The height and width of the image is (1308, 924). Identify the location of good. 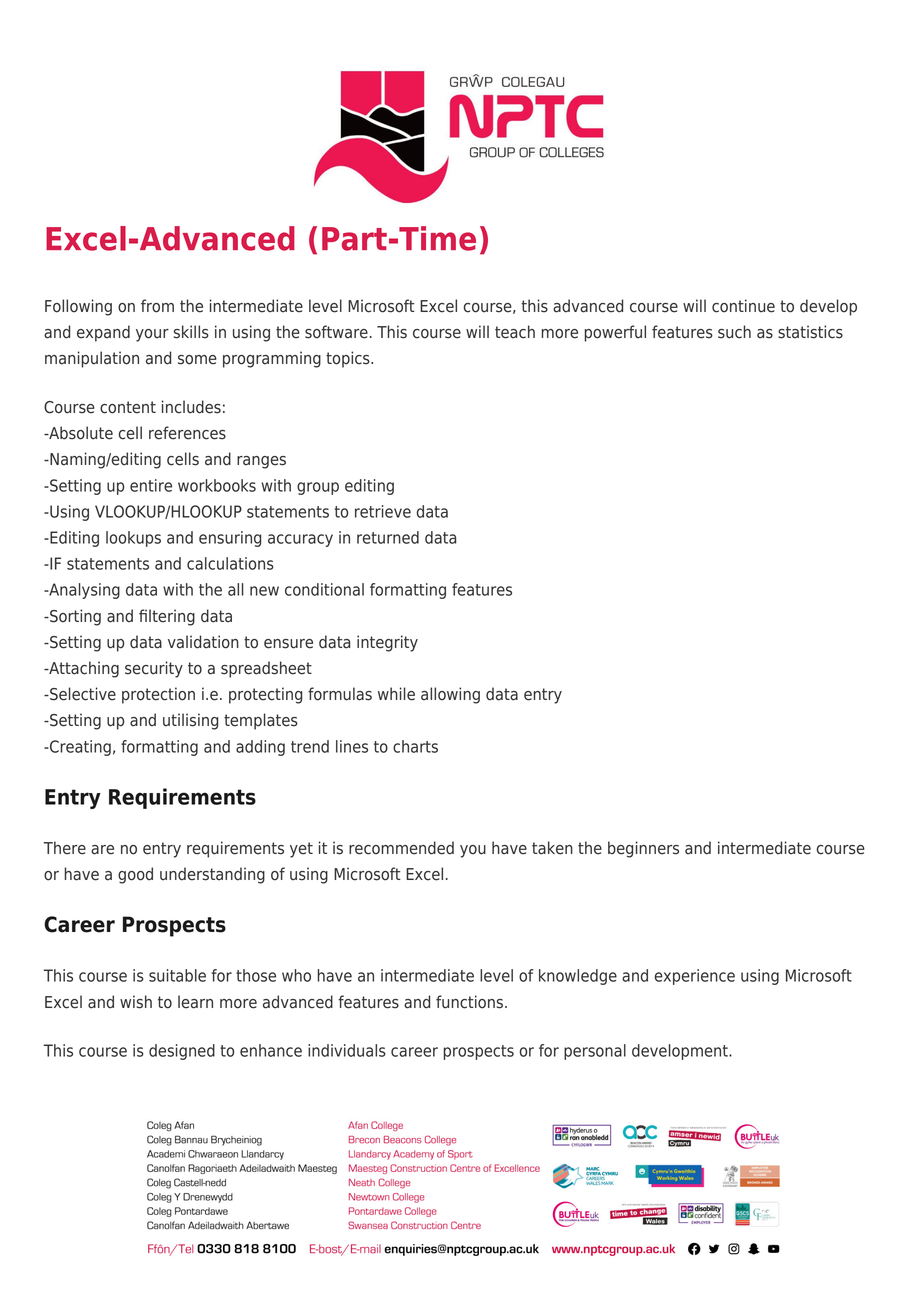
(135, 875).
